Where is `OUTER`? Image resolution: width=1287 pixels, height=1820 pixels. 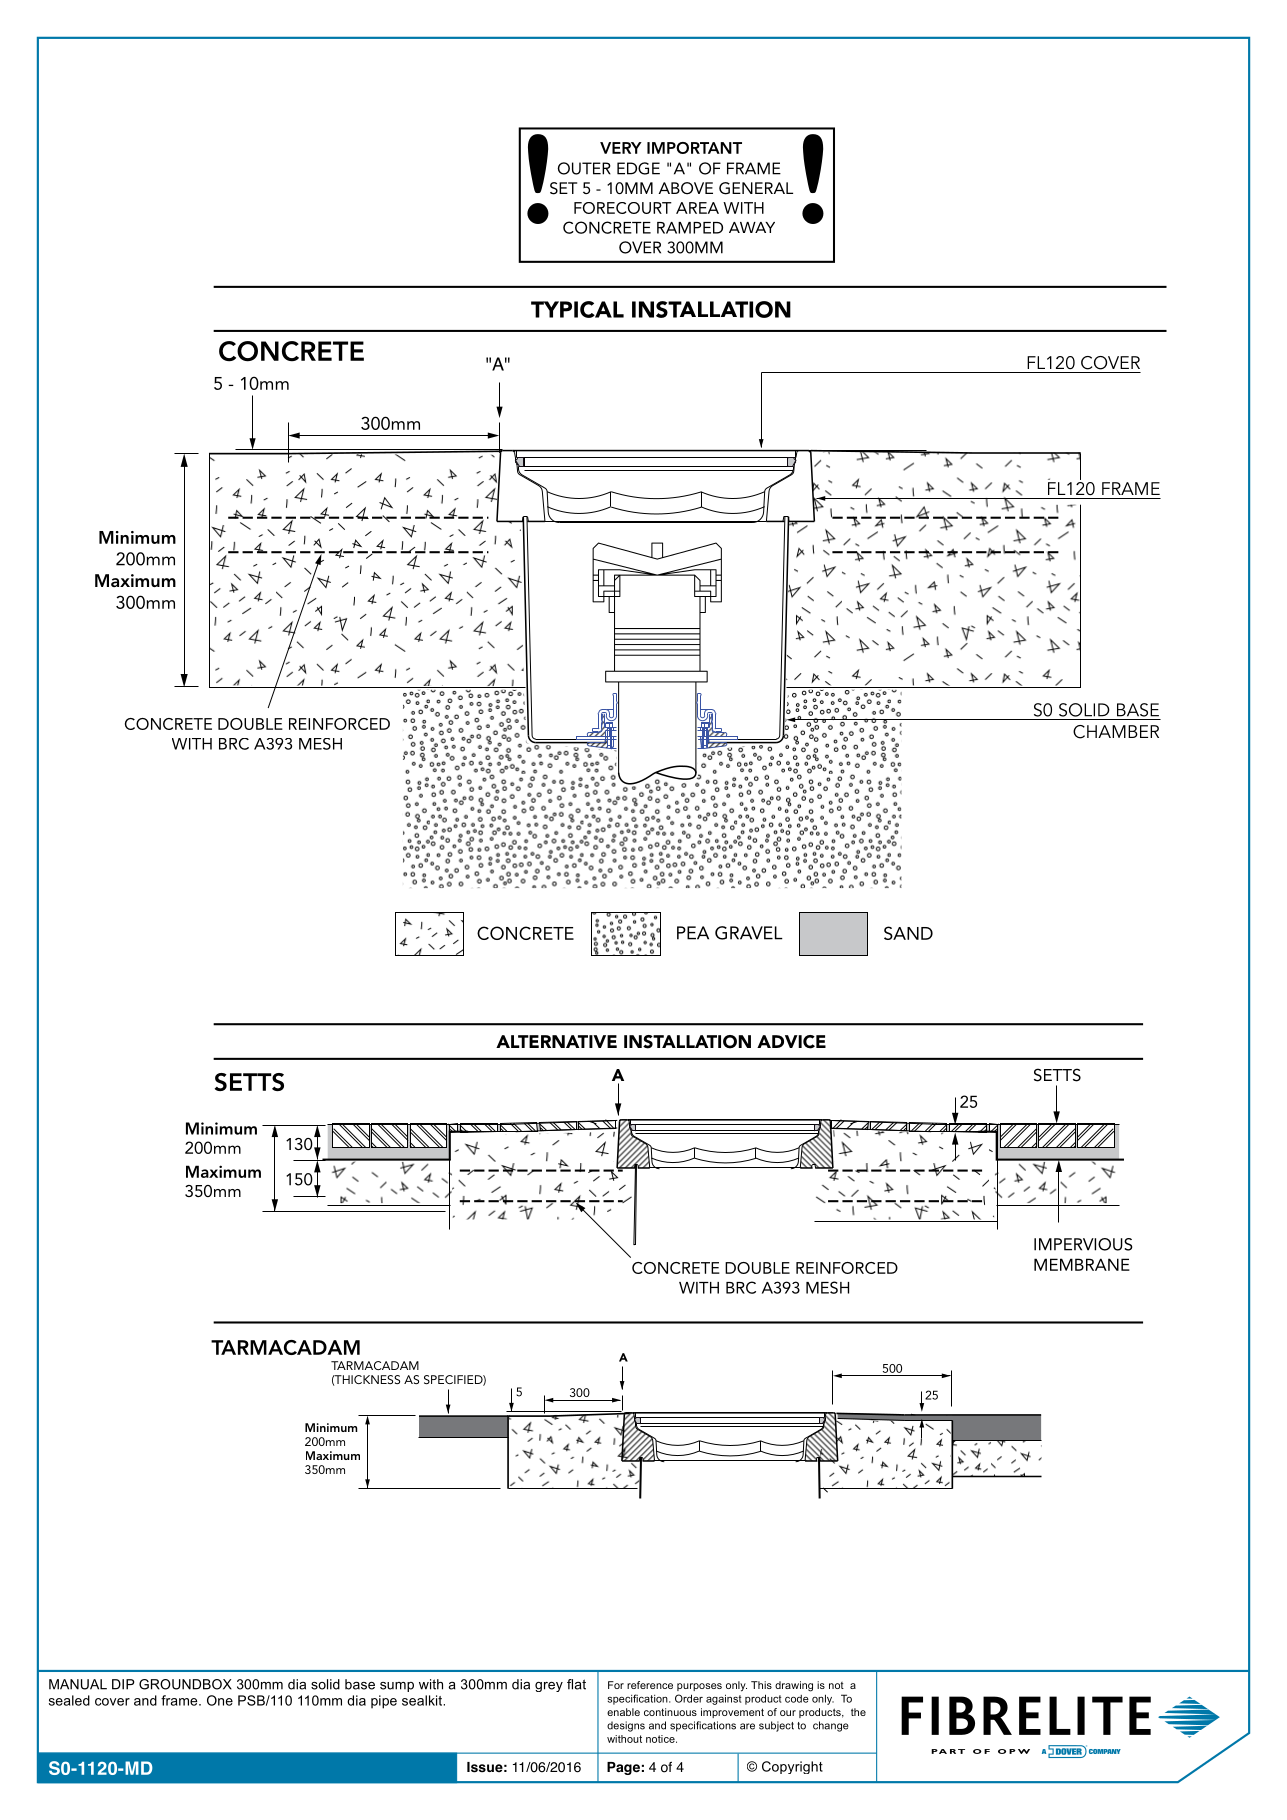
OUTER is located at coordinates (584, 168).
